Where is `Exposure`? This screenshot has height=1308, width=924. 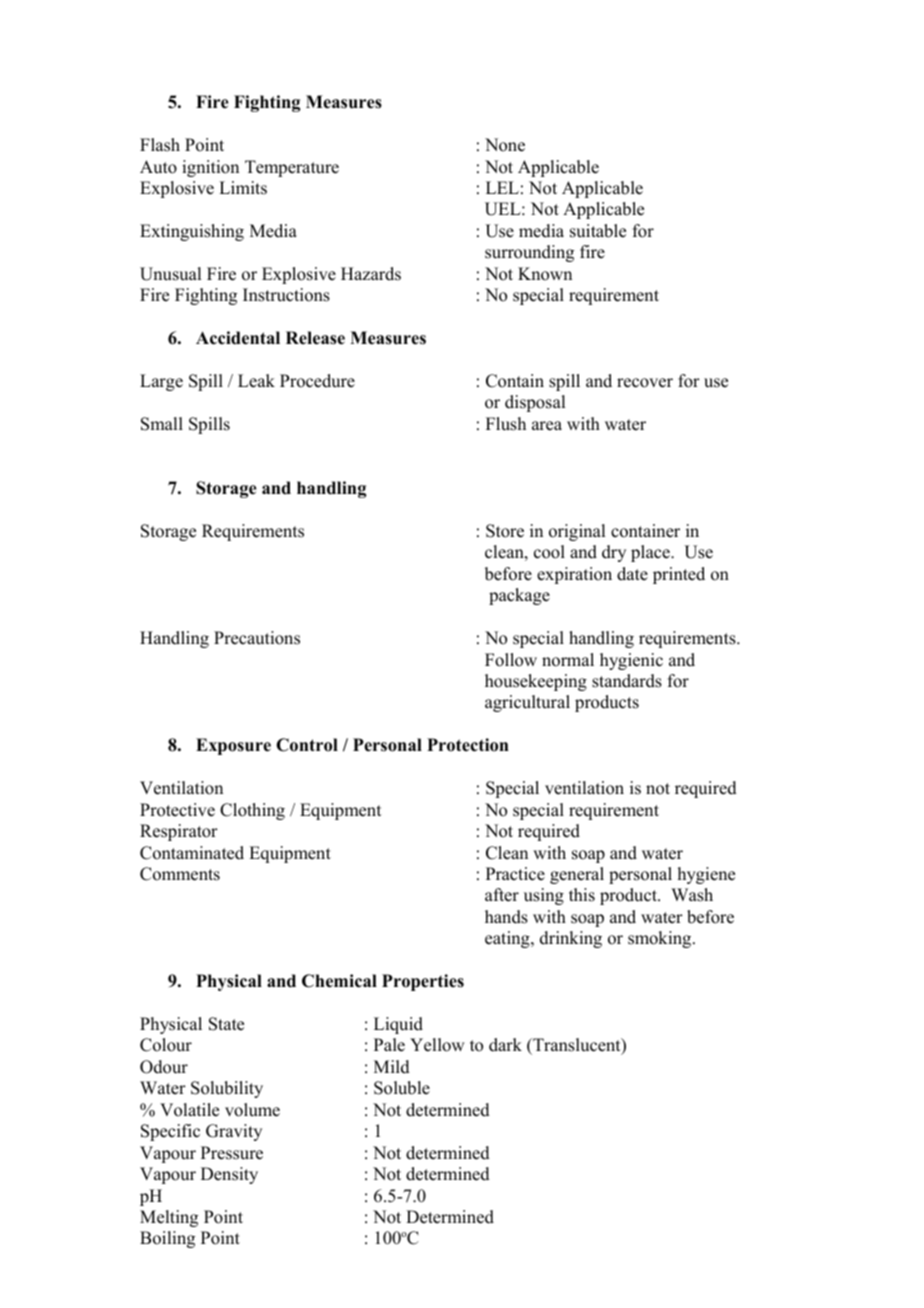
Exposure is located at coordinates (233, 746).
